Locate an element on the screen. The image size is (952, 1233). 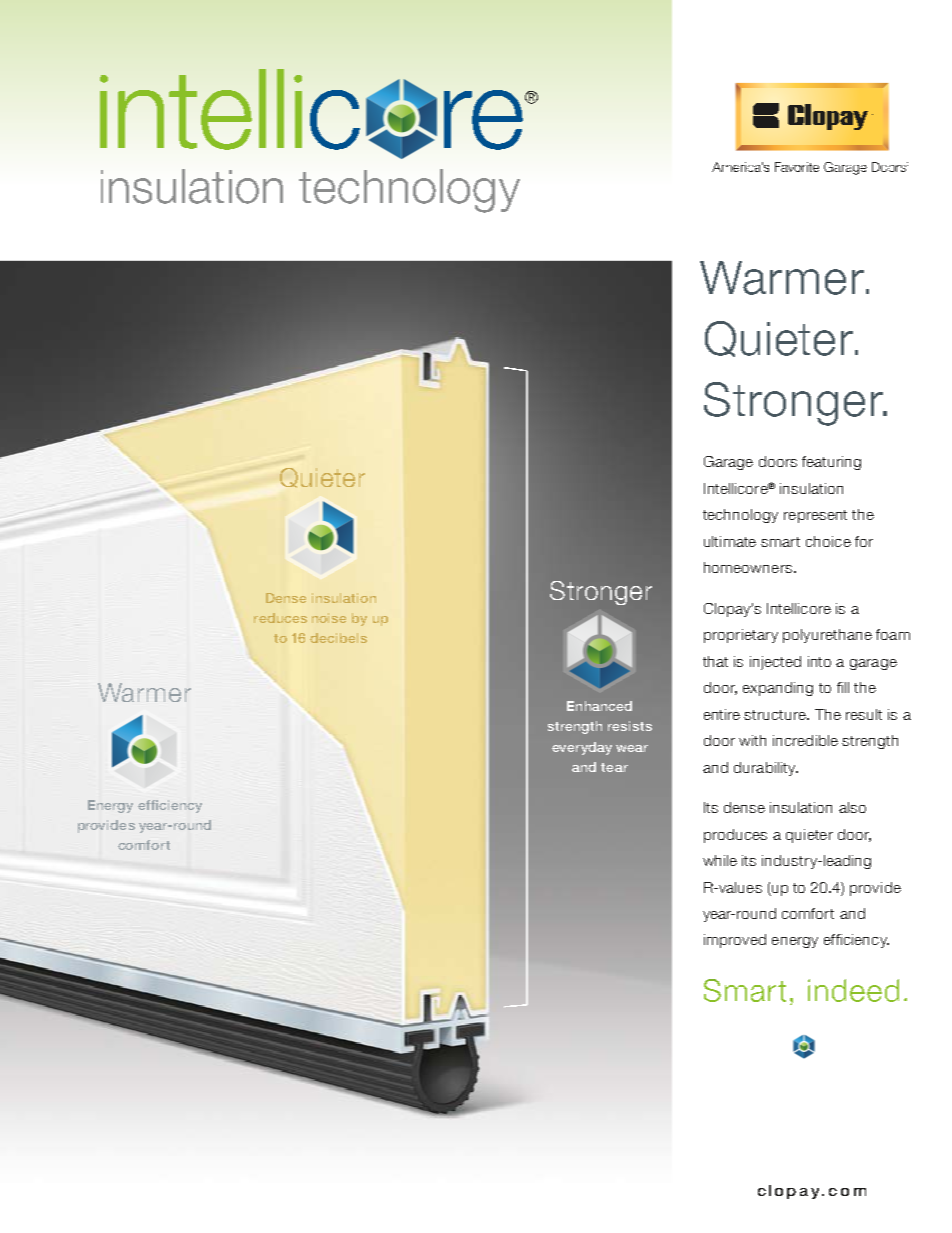
noise is located at coordinates (329, 618).
